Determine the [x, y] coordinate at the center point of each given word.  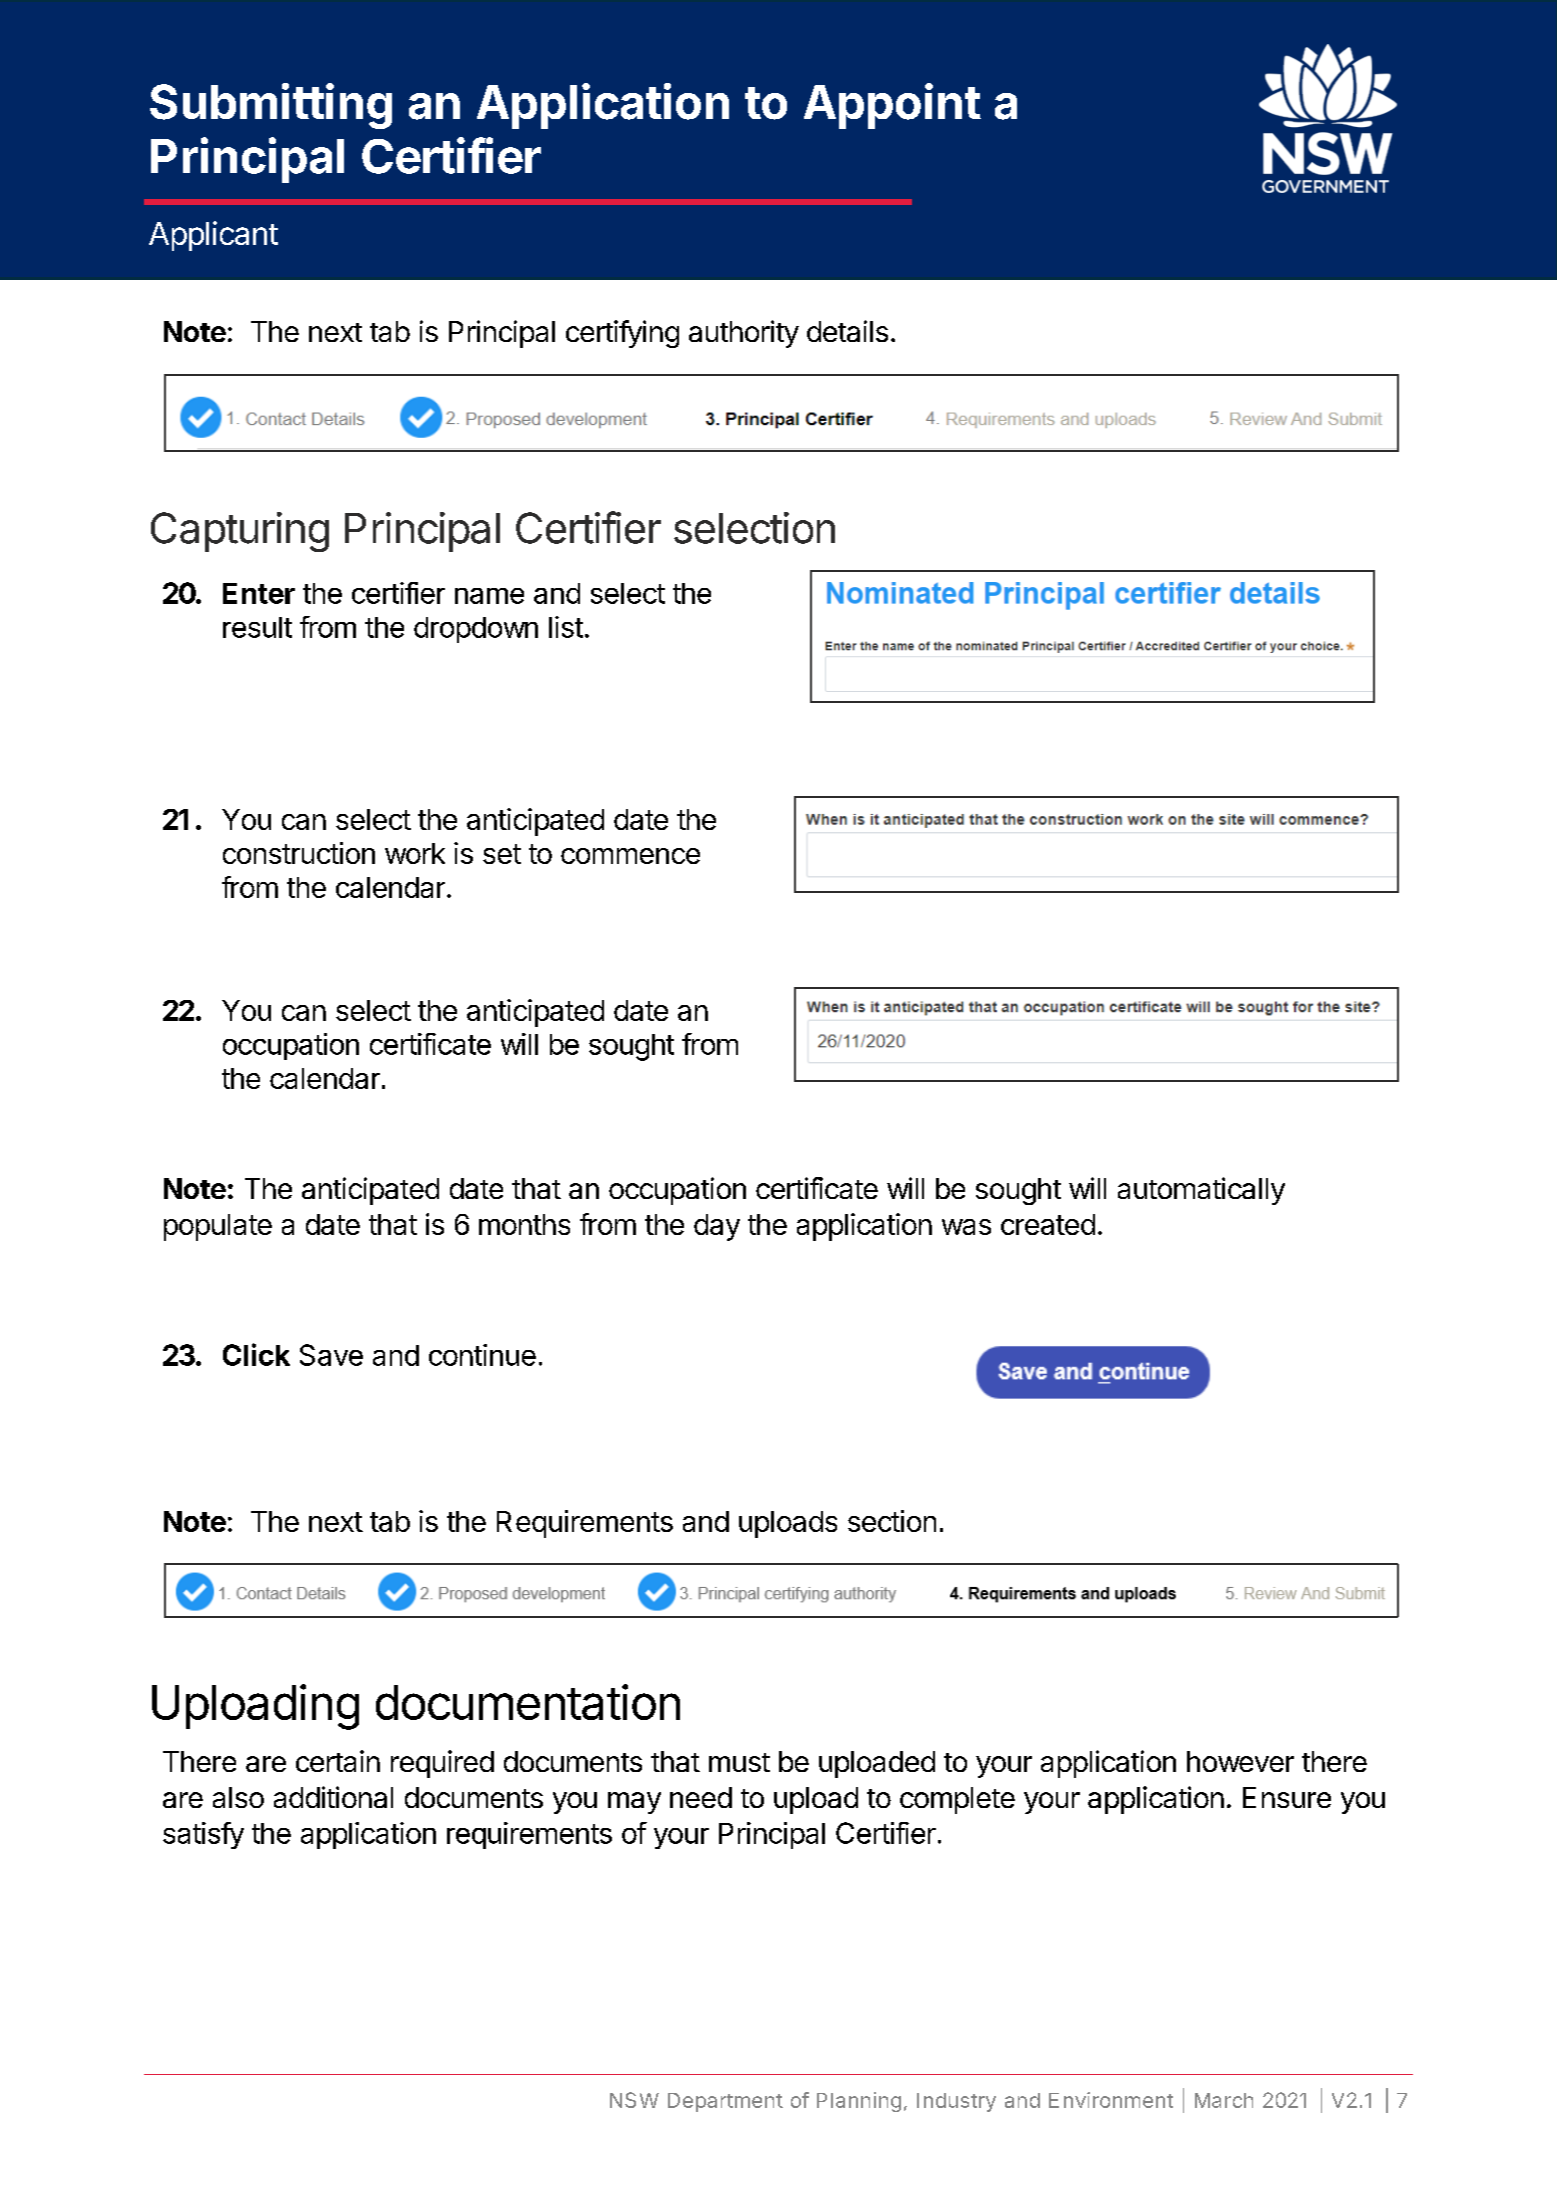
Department [725, 2102]
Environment [1111, 2100]
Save [331, 1355]
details [847, 331]
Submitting [271, 106]
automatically [1201, 1191]
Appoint [892, 106]
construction [299, 853]
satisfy [203, 1835]
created [1048, 1224]
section [892, 1521]
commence [630, 856]
